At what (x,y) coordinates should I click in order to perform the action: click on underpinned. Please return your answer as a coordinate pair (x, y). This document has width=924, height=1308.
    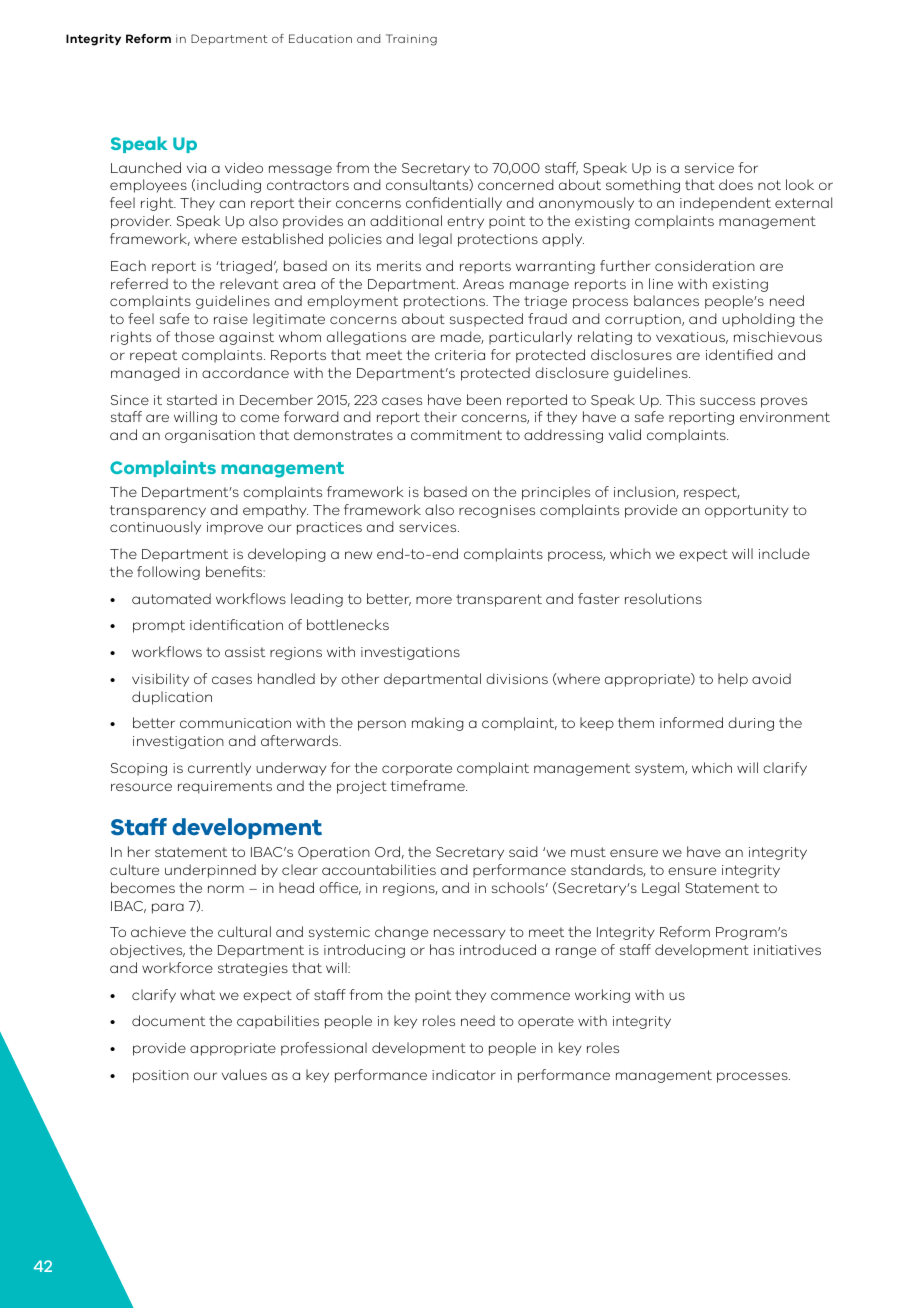
    Looking at the image, I should click on (210, 871).
